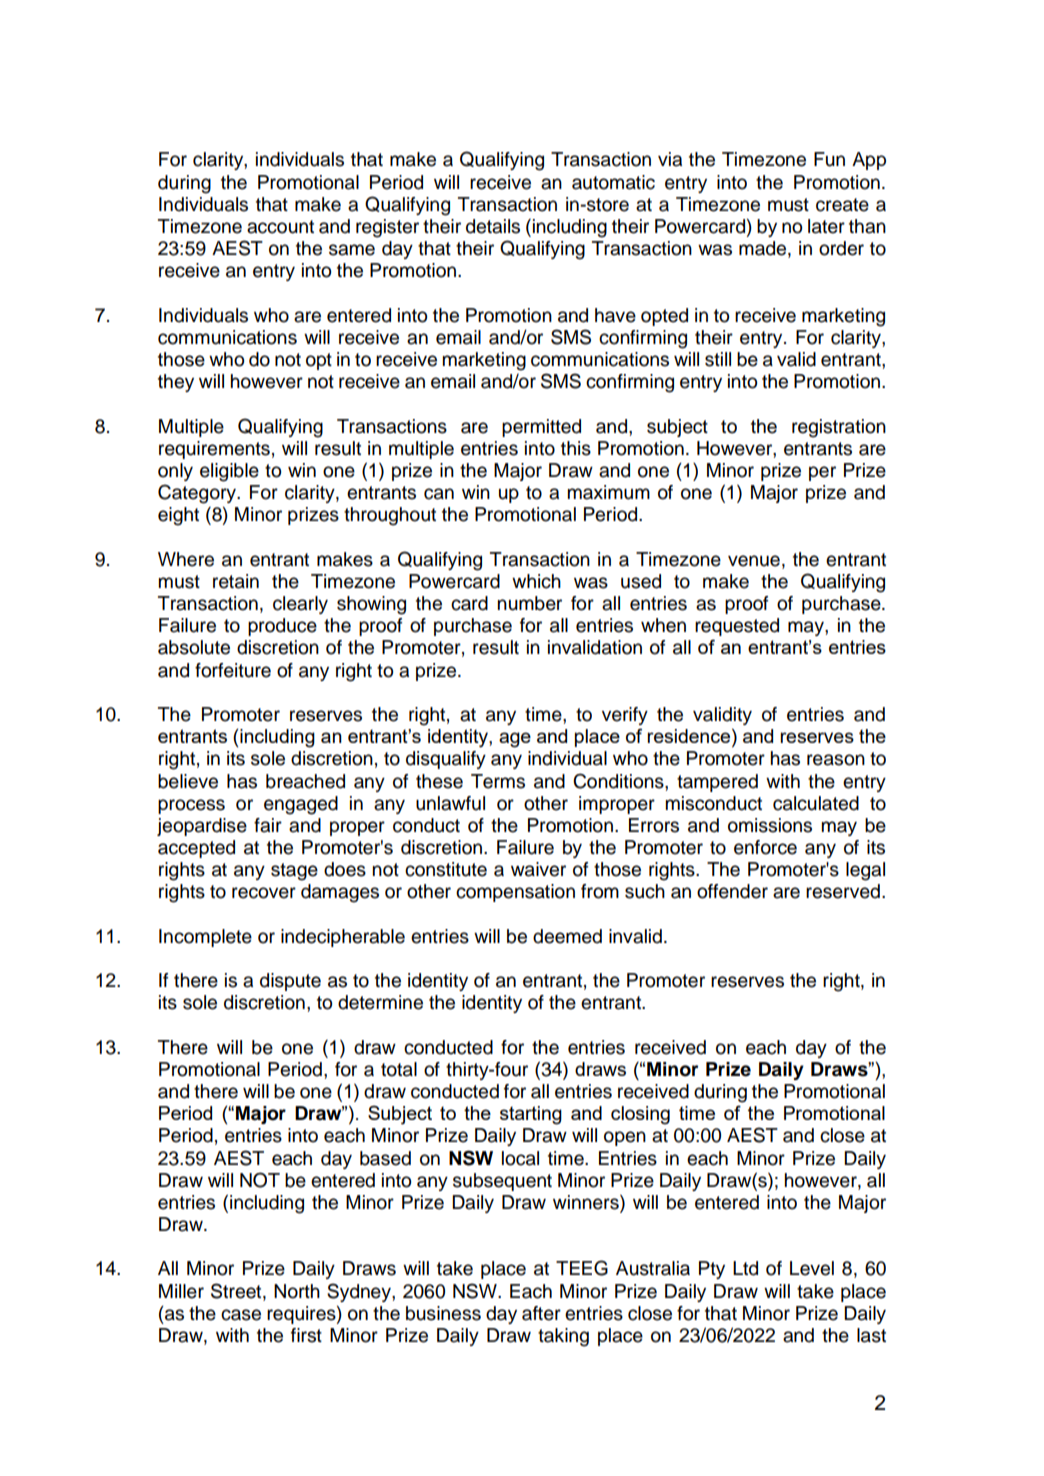  I want to click on recover, so click(264, 893).
